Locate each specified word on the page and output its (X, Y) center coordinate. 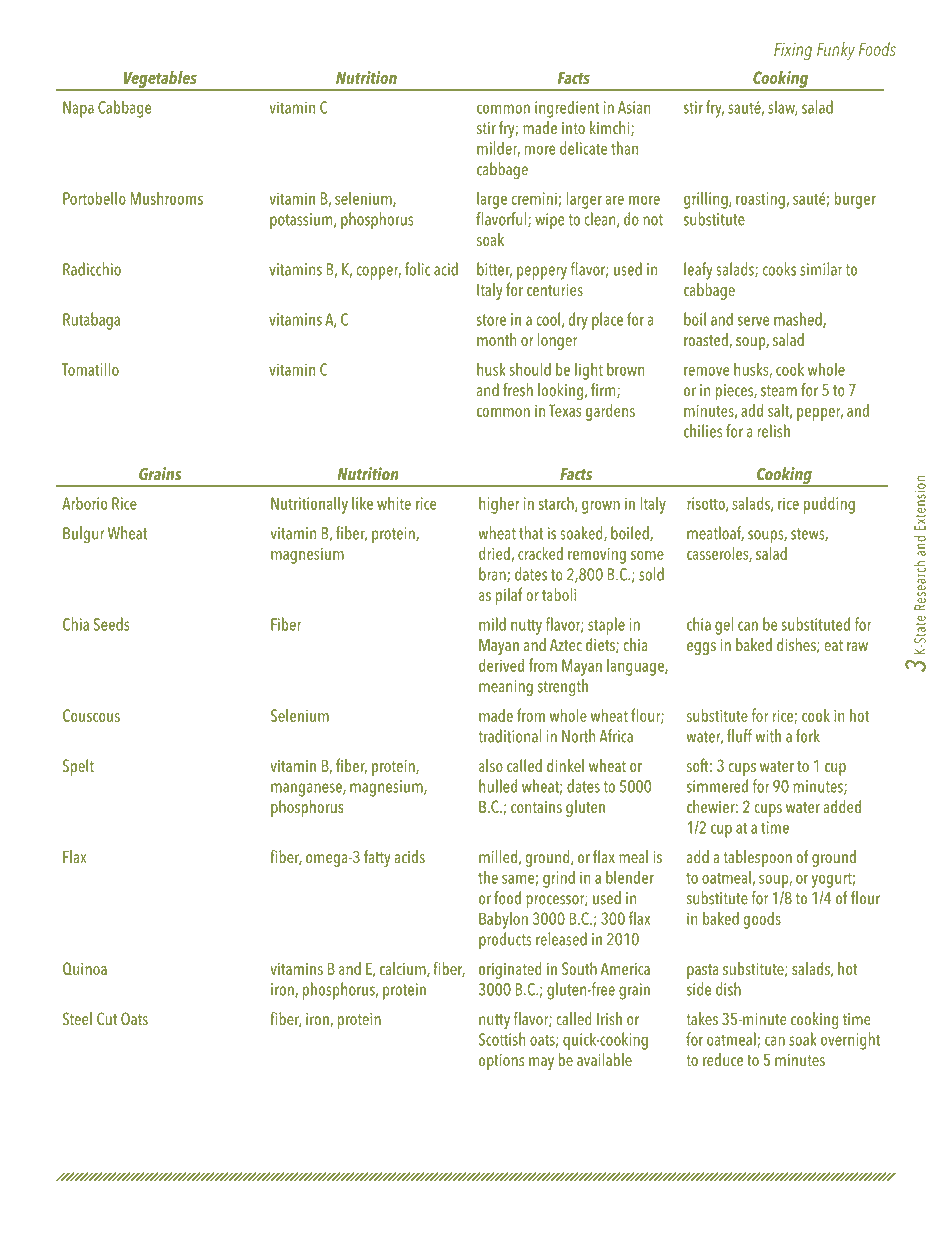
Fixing (793, 51)
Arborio (84, 503)
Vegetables (160, 80)
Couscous (91, 715)
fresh (518, 390)
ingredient (567, 109)
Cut (107, 1019)
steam (779, 391)
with (768, 736)
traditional (509, 736)
